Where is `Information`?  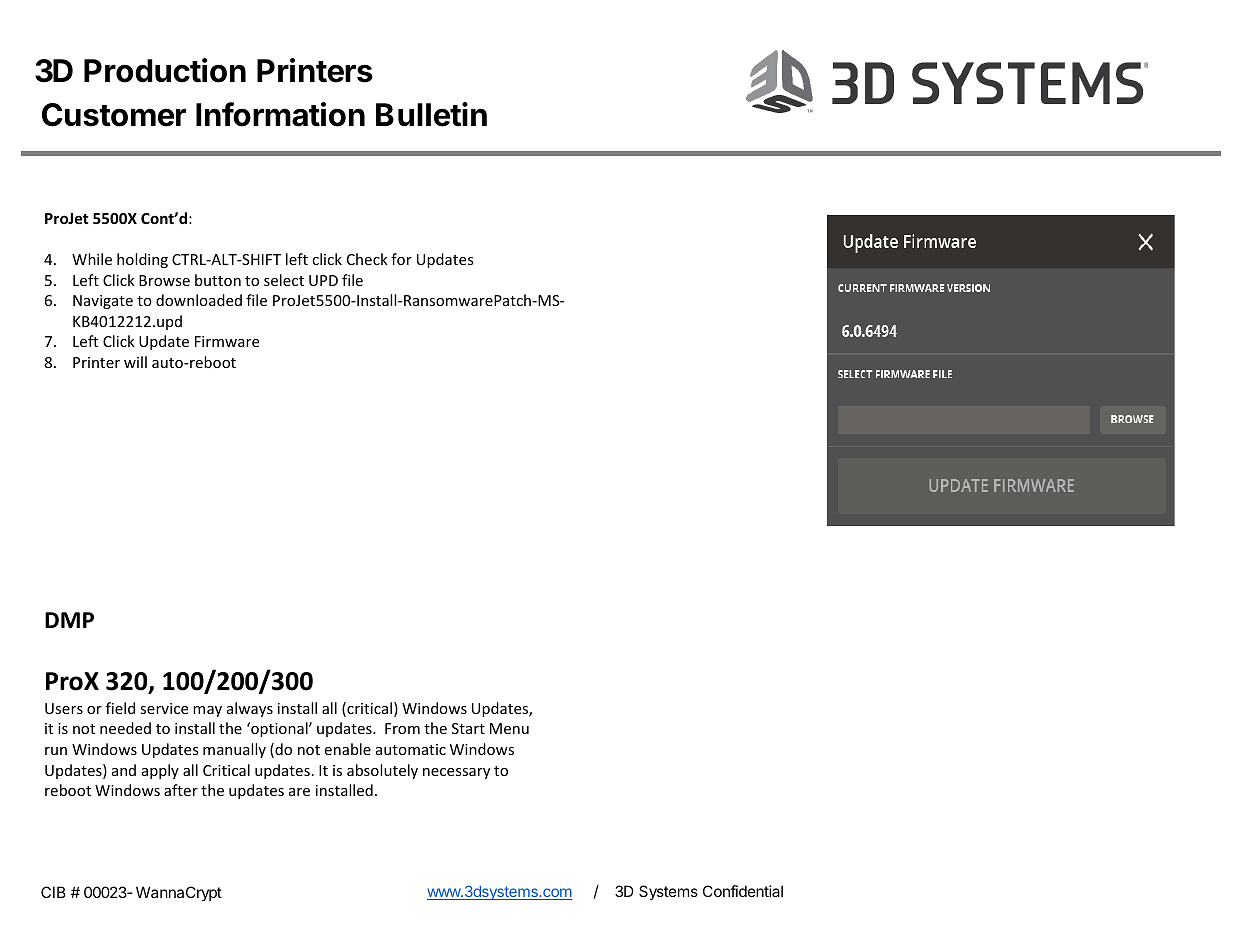 Information is located at coordinates (280, 114).
